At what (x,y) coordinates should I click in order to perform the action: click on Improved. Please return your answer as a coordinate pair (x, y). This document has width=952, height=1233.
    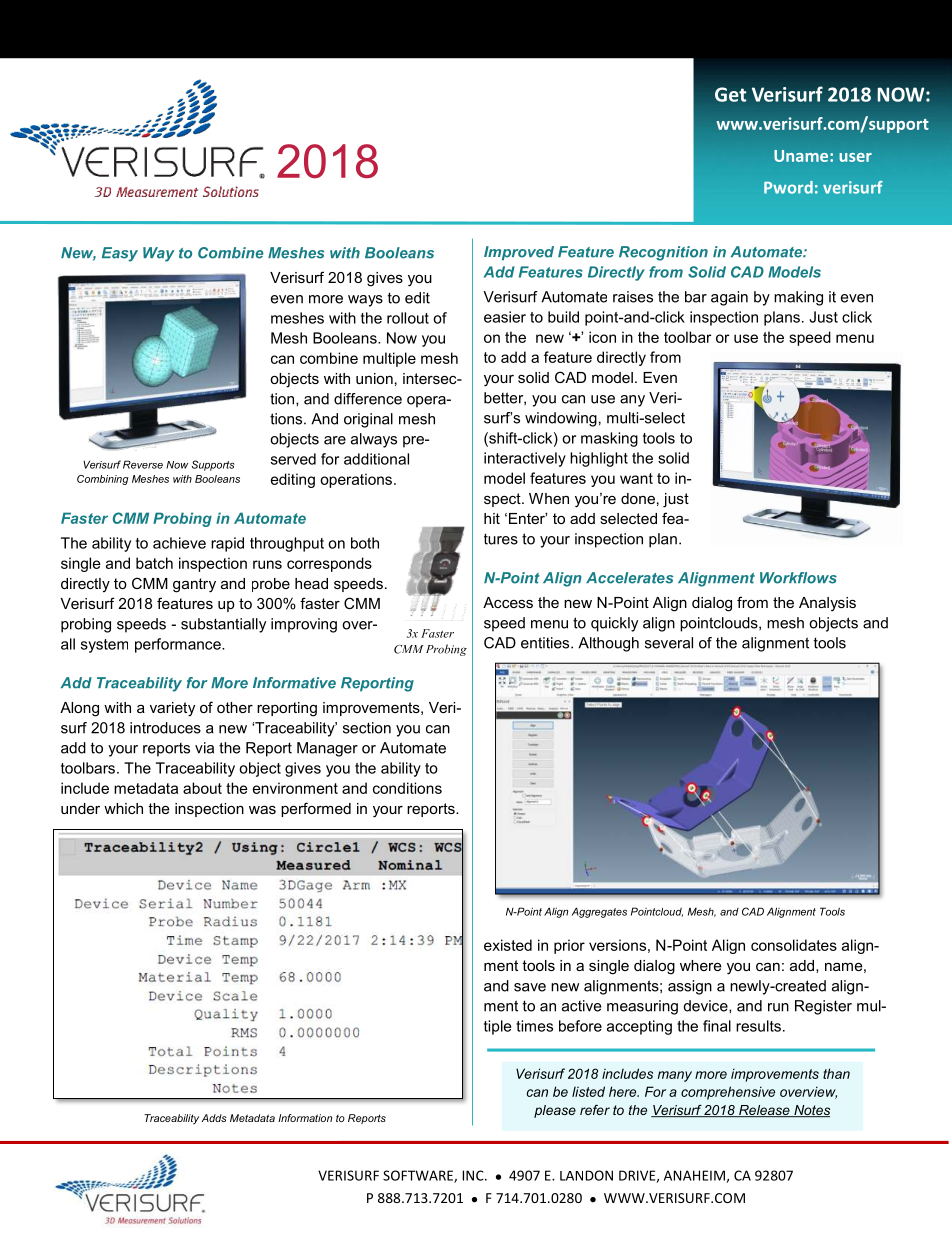
    Looking at the image, I should click on (519, 253).
